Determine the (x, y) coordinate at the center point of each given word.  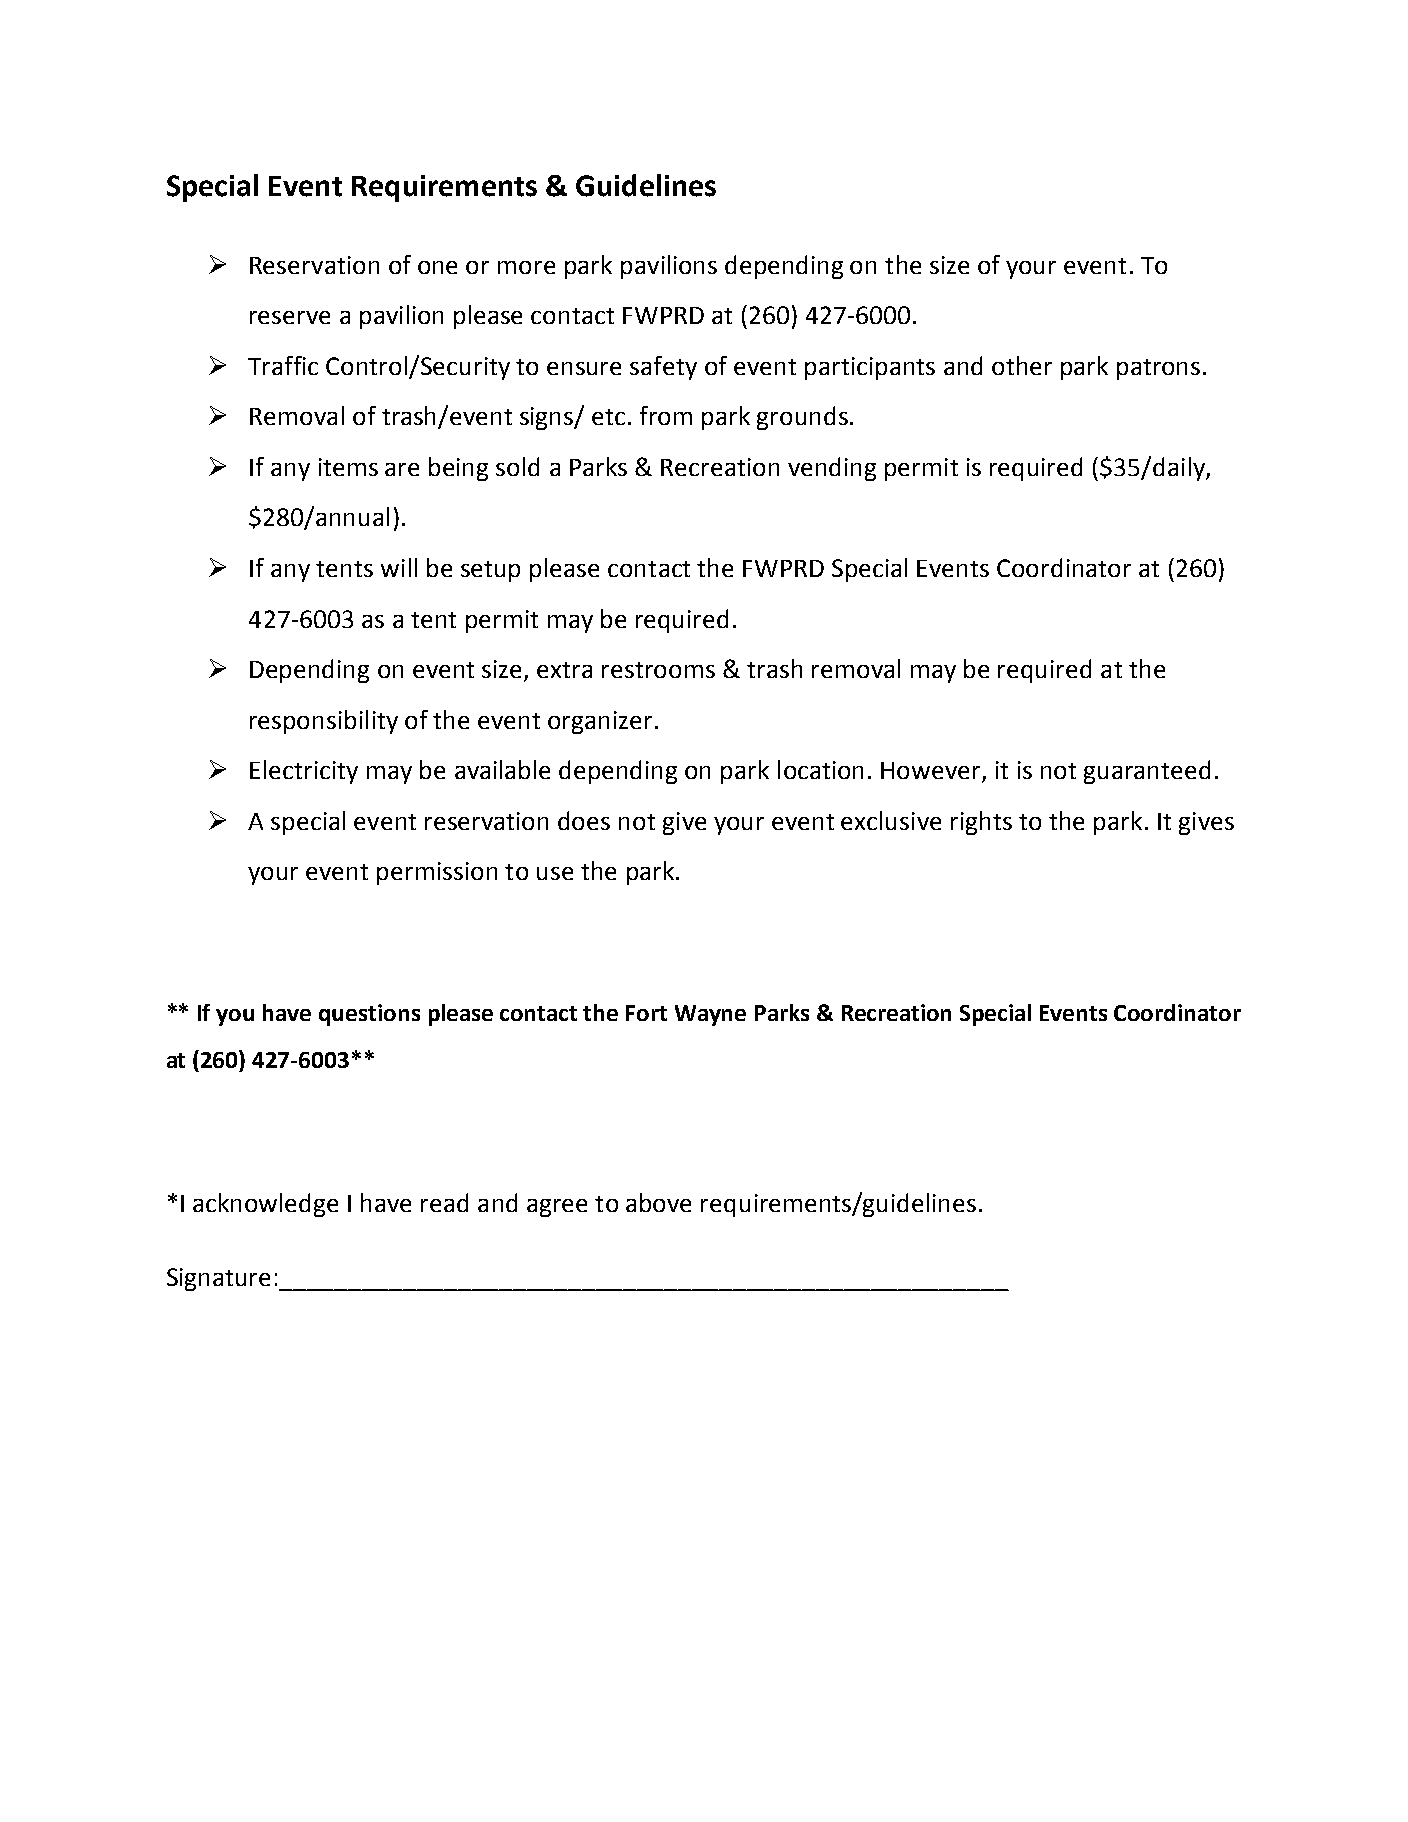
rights (981, 823)
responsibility (324, 722)
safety (663, 368)
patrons (1158, 369)
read (444, 1202)
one (437, 267)
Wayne (710, 1015)
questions (369, 1015)
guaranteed (1147, 772)
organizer (600, 722)
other (1022, 365)
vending (832, 469)
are (402, 469)
